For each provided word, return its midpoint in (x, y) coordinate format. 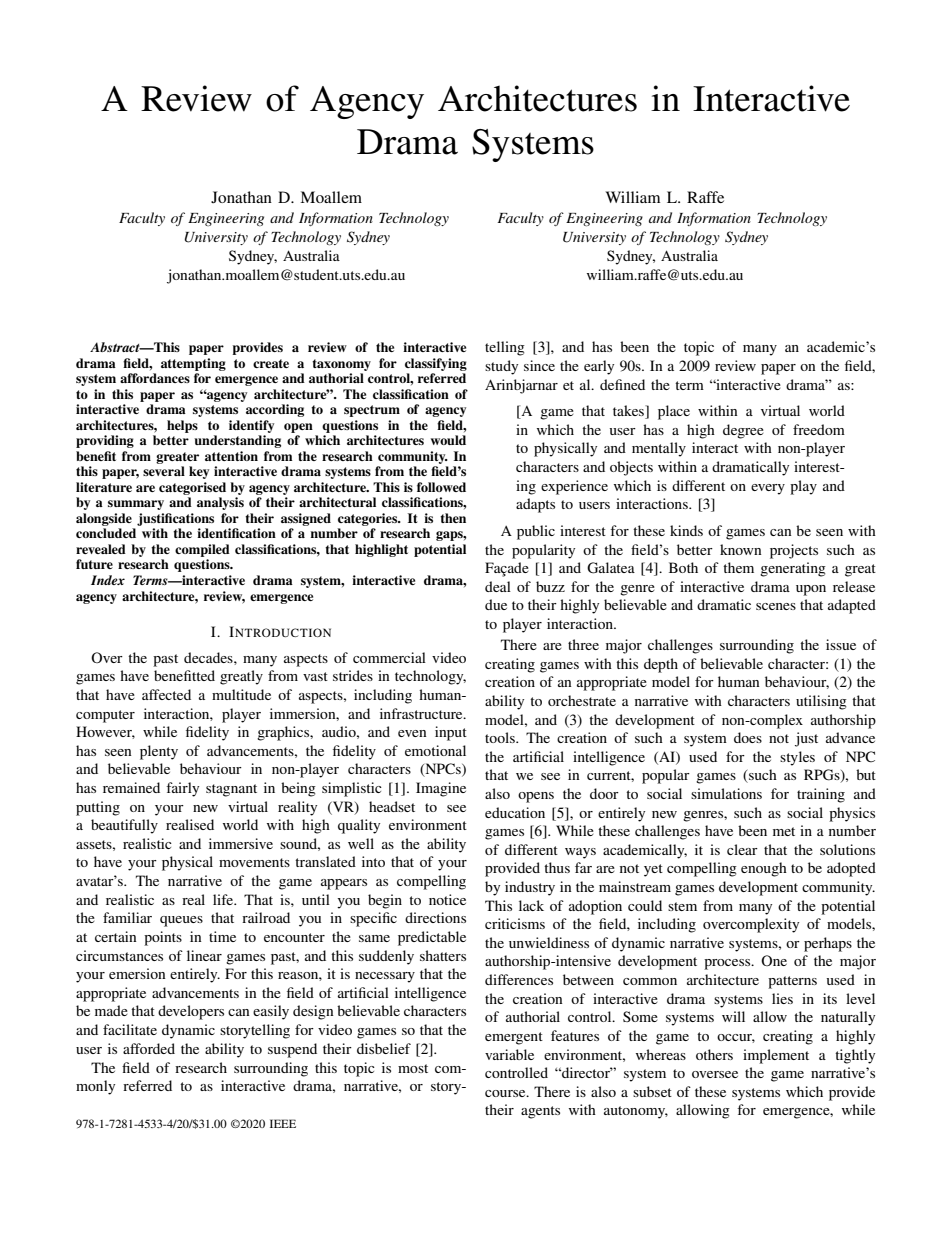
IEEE (283, 1123)
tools (501, 737)
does (748, 737)
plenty (159, 752)
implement (776, 1056)
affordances (155, 378)
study (501, 367)
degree (743, 431)
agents (540, 1112)
